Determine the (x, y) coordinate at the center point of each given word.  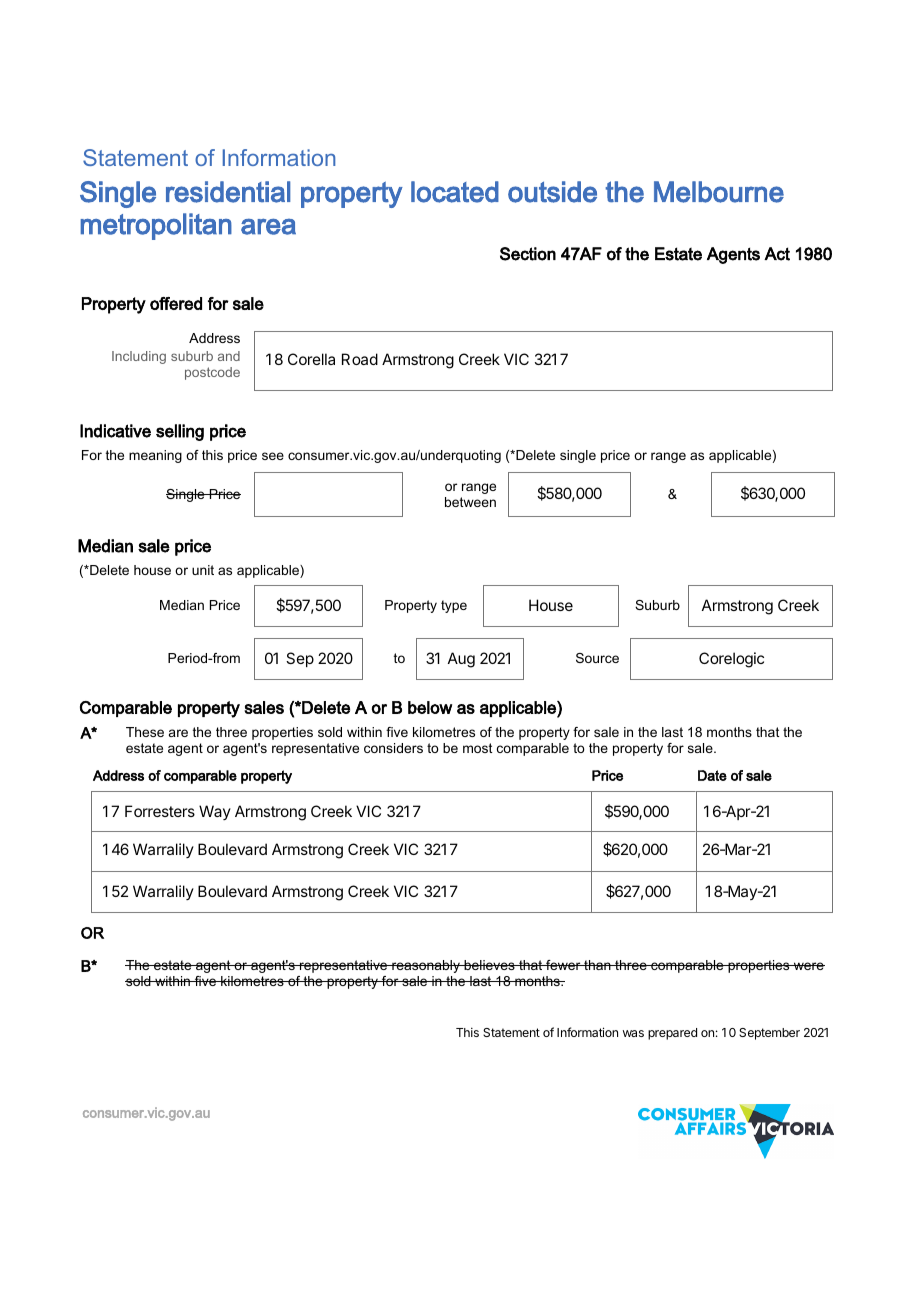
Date (712, 775)
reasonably (426, 966)
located (455, 192)
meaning (155, 456)
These (145, 732)
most (478, 748)
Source (597, 658)
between (470, 502)
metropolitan (156, 226)
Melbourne (719, 192)
